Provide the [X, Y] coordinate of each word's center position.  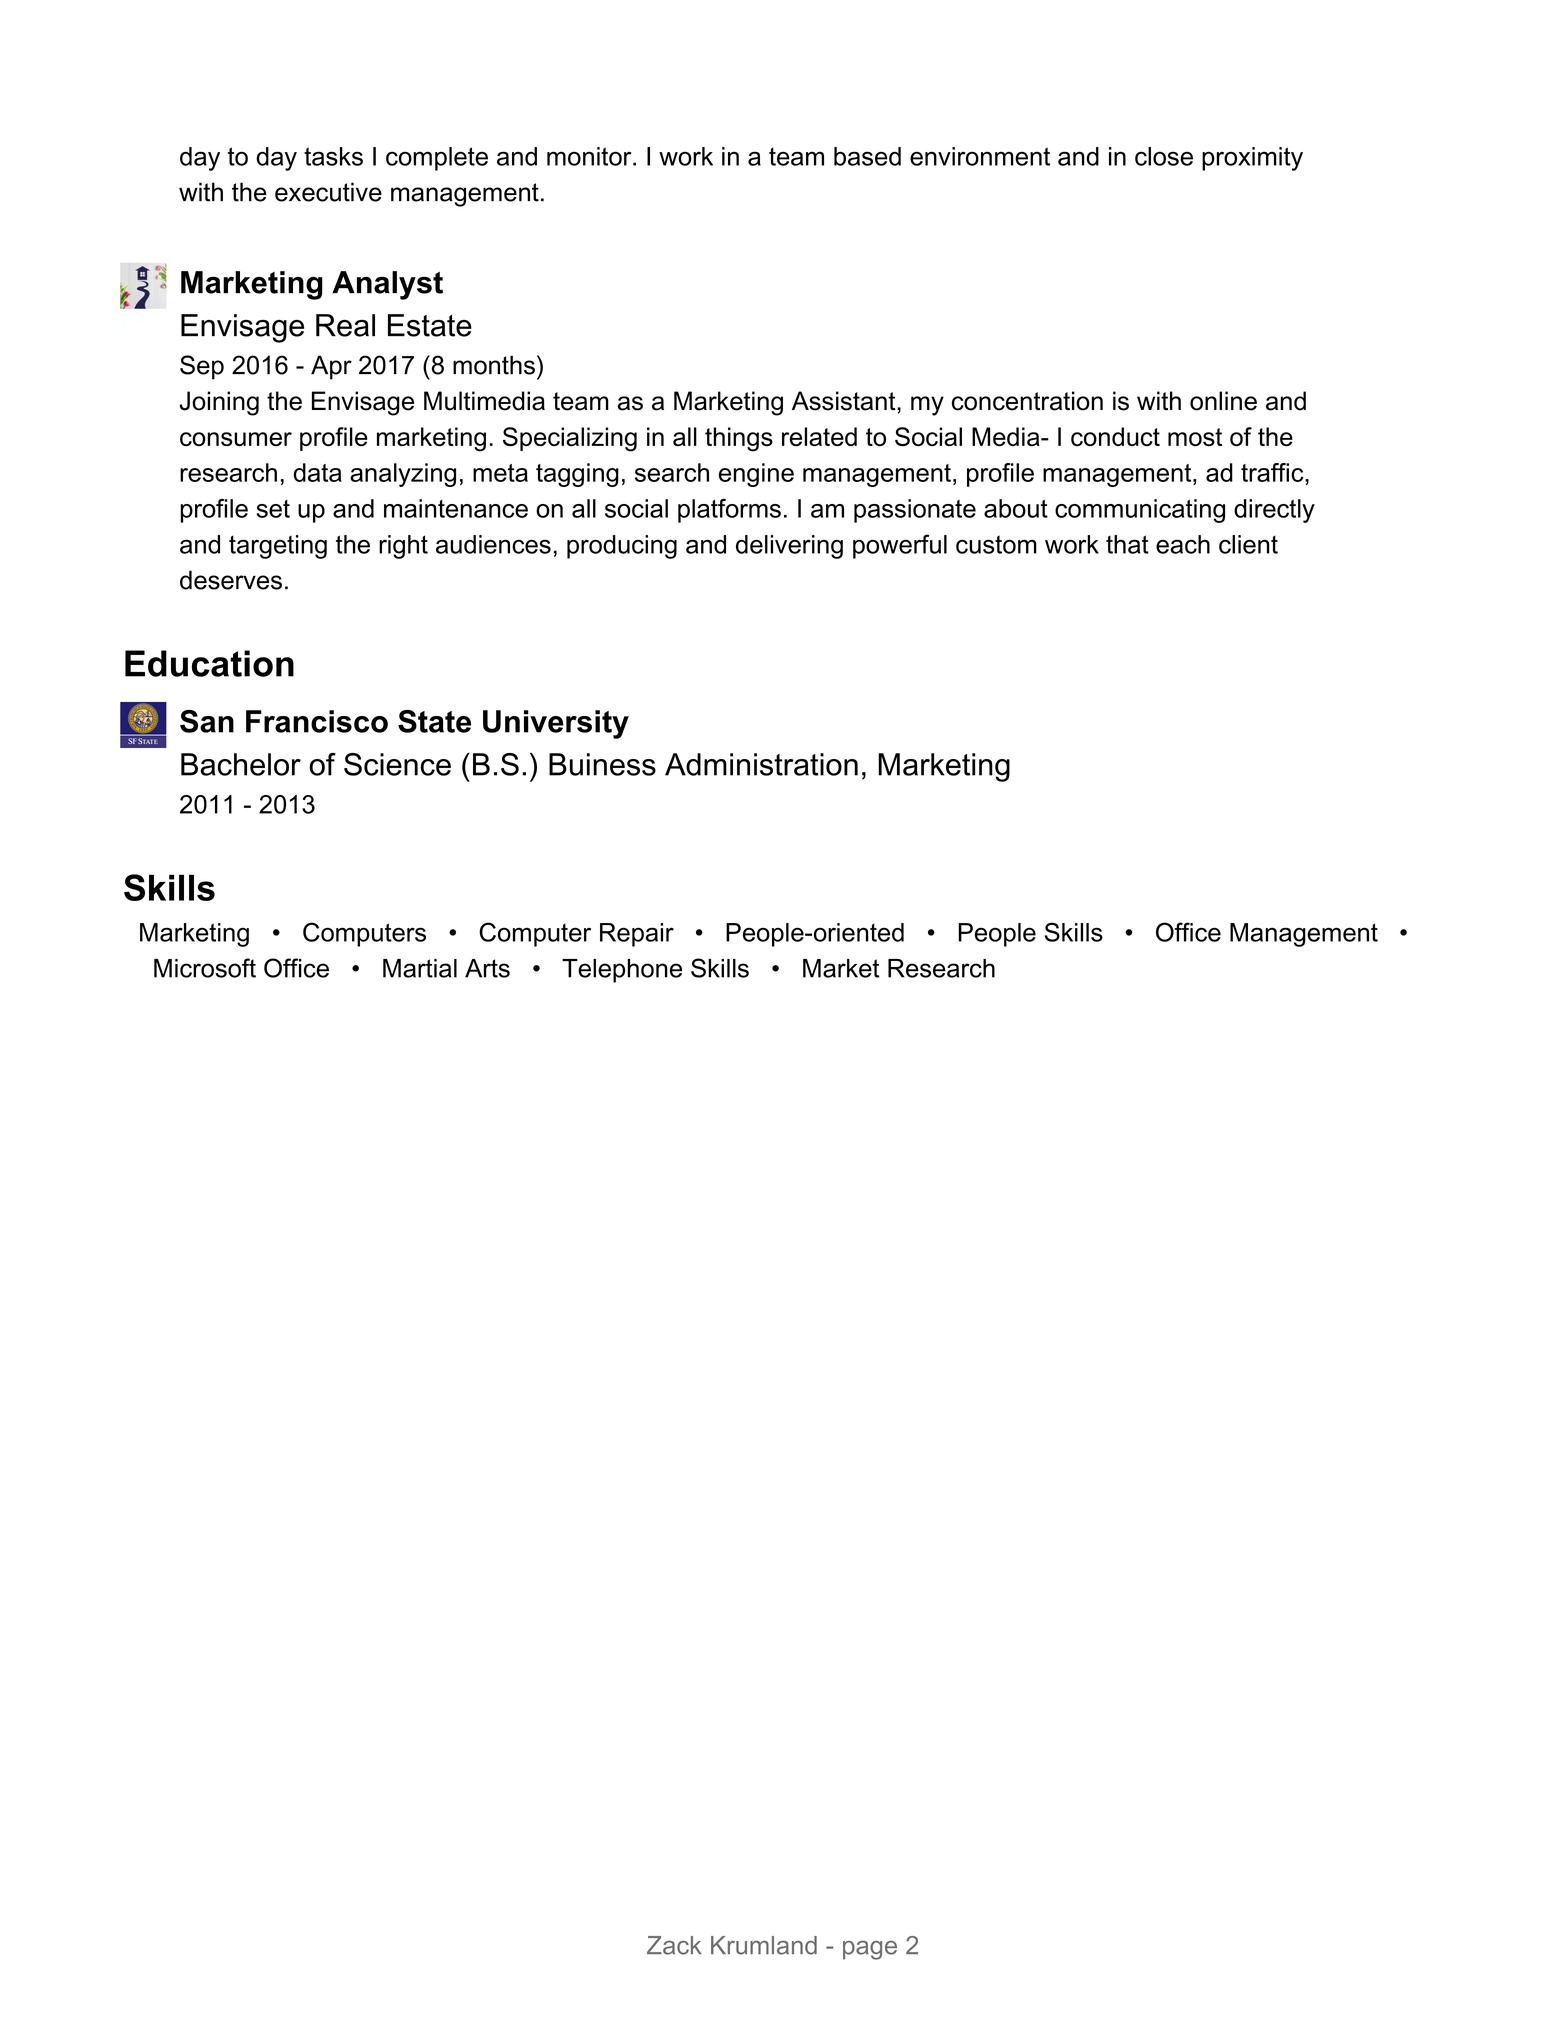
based [867, 156]
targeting [278, 547]
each [1183, 544]
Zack [674, 1945]
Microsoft [205, 968]
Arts [487, 968]
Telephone [622, 971]
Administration [761, 764]
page [870, 1950]
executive [328, 192]
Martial [420, 968]
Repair [637, 935]
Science [397, 764]
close [1164, 156]
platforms [729, 511]
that [1127, 544]
